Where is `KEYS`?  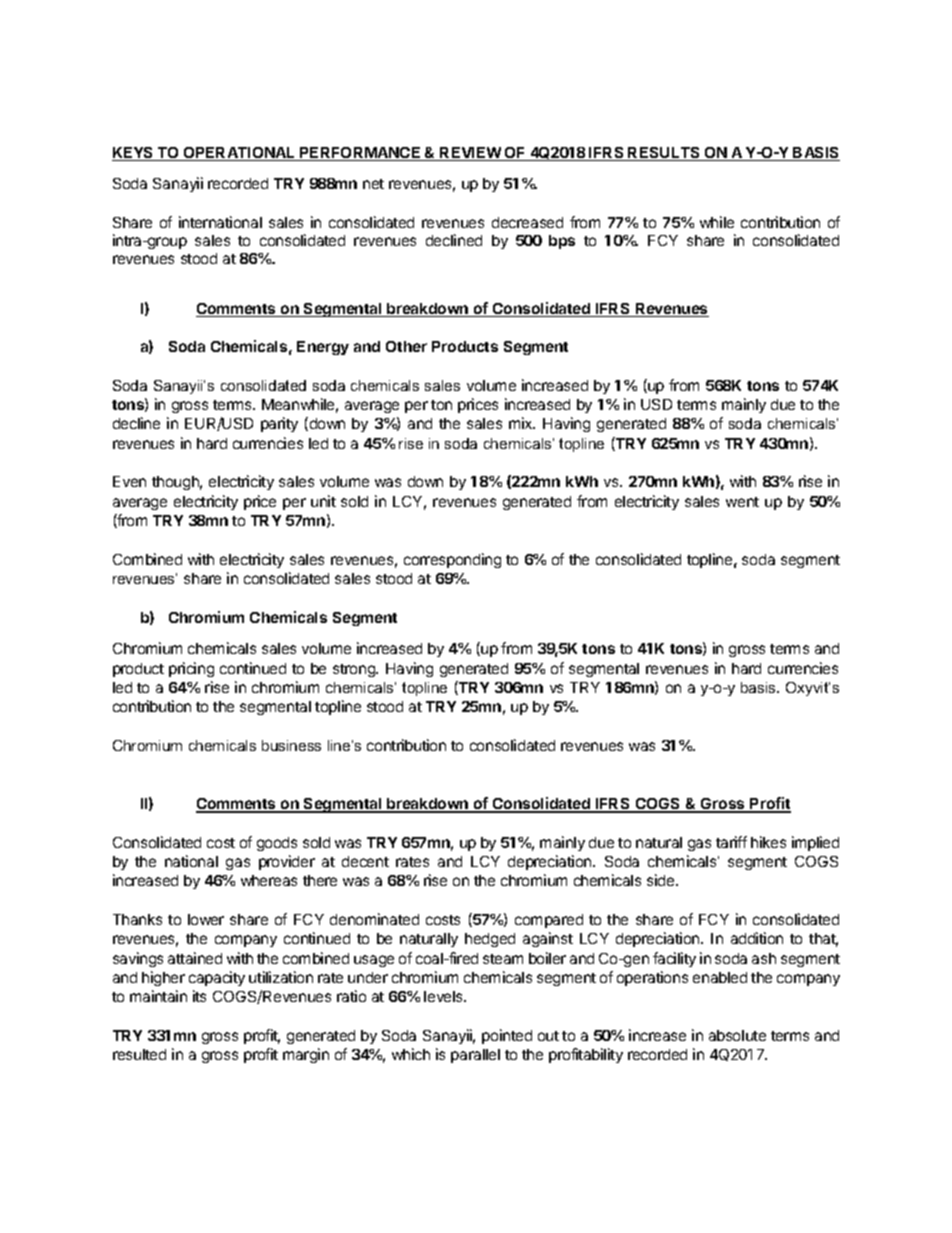 KEYS is located at coordinates (134, 154).
